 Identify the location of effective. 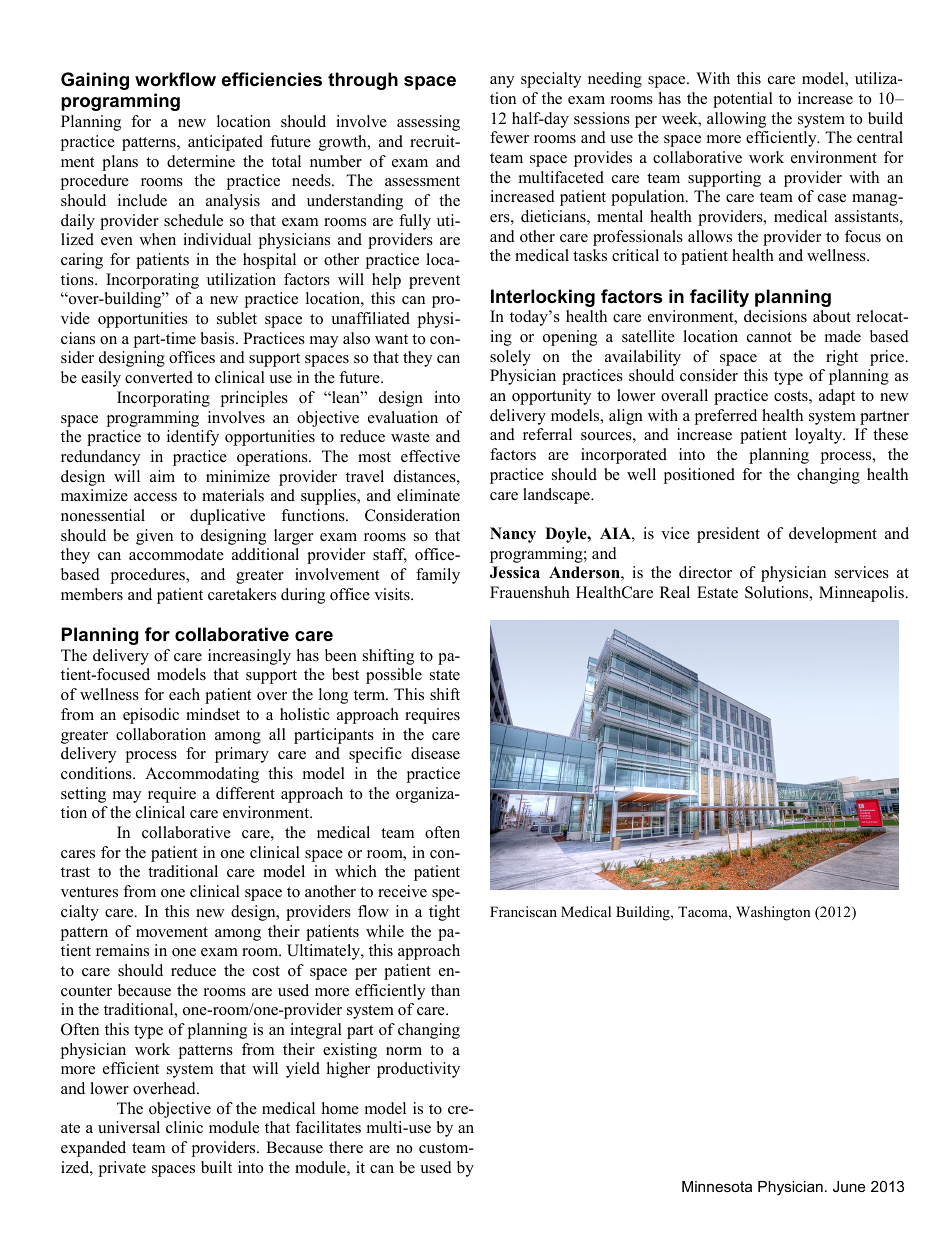
(430, 456).
